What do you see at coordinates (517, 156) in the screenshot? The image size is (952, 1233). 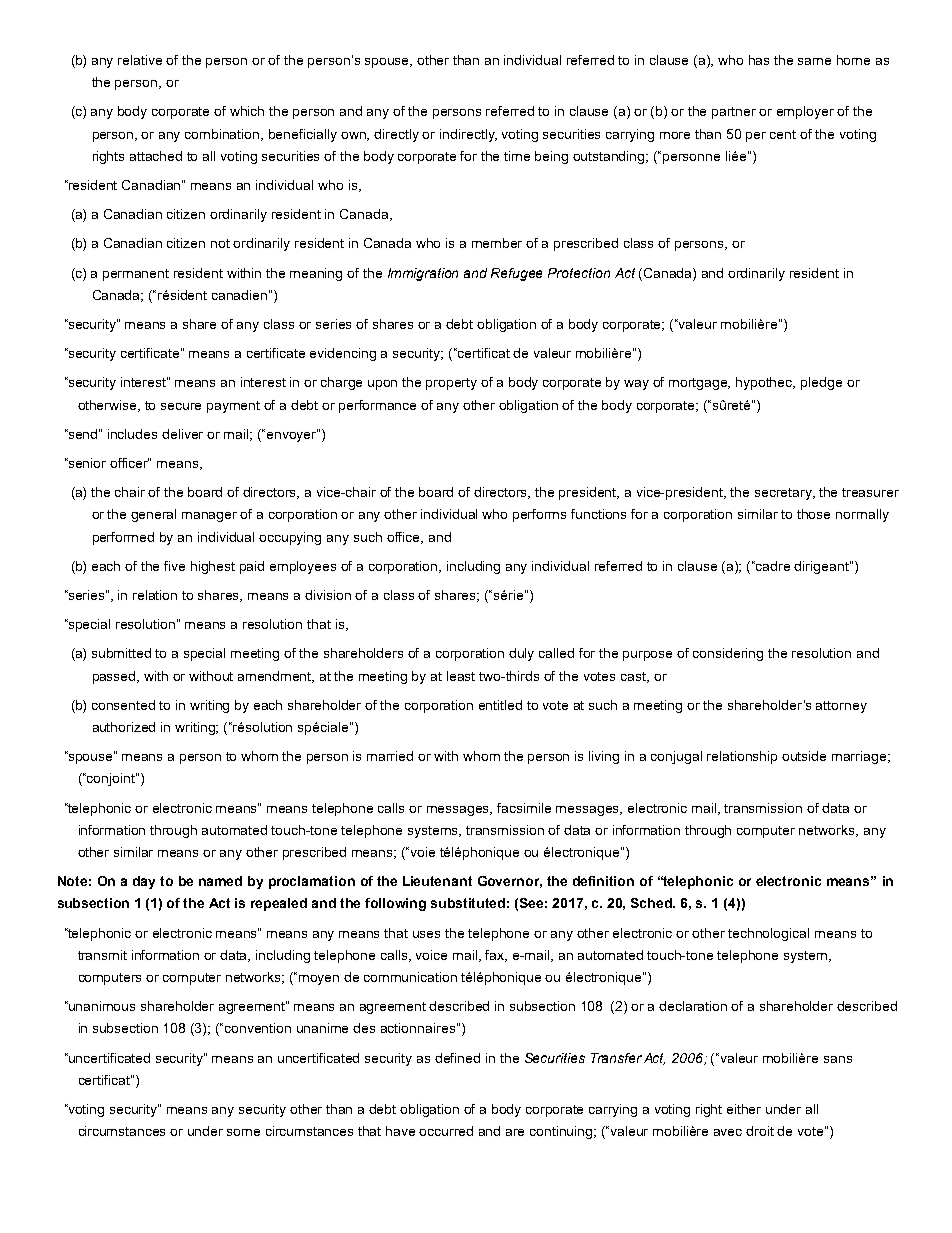 I see `time` at bounding box center [517, 156].
